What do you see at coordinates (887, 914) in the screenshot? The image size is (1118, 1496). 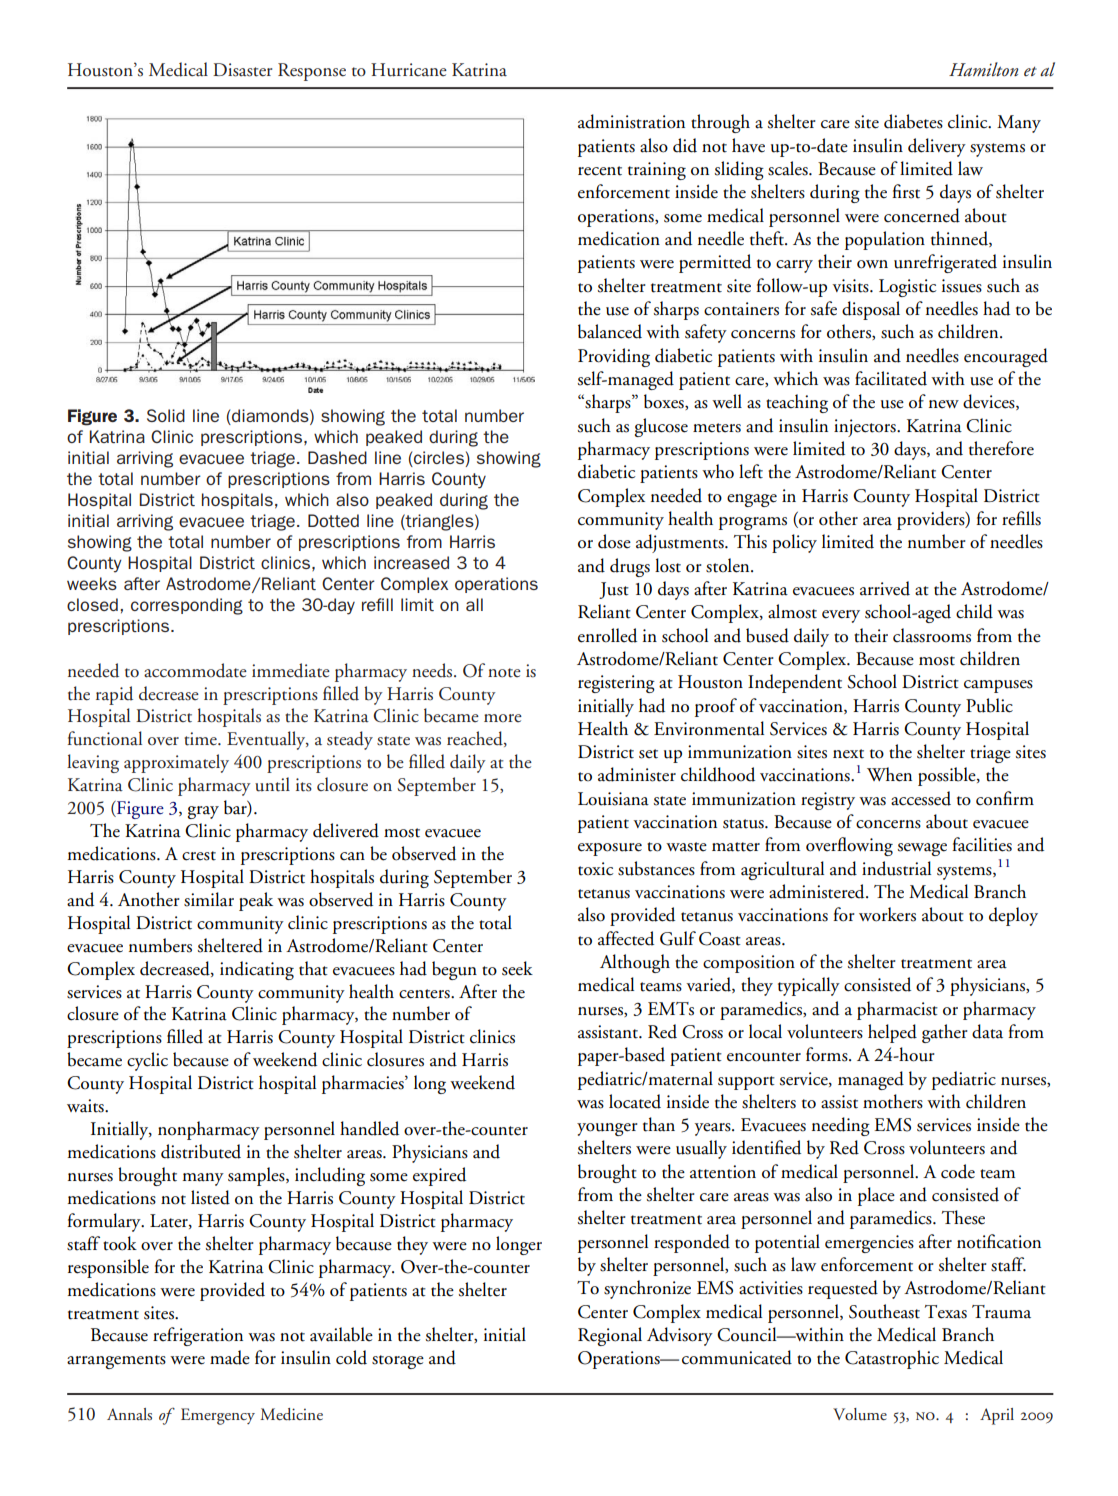 I see `workers` at bounding box center [887, 914].
